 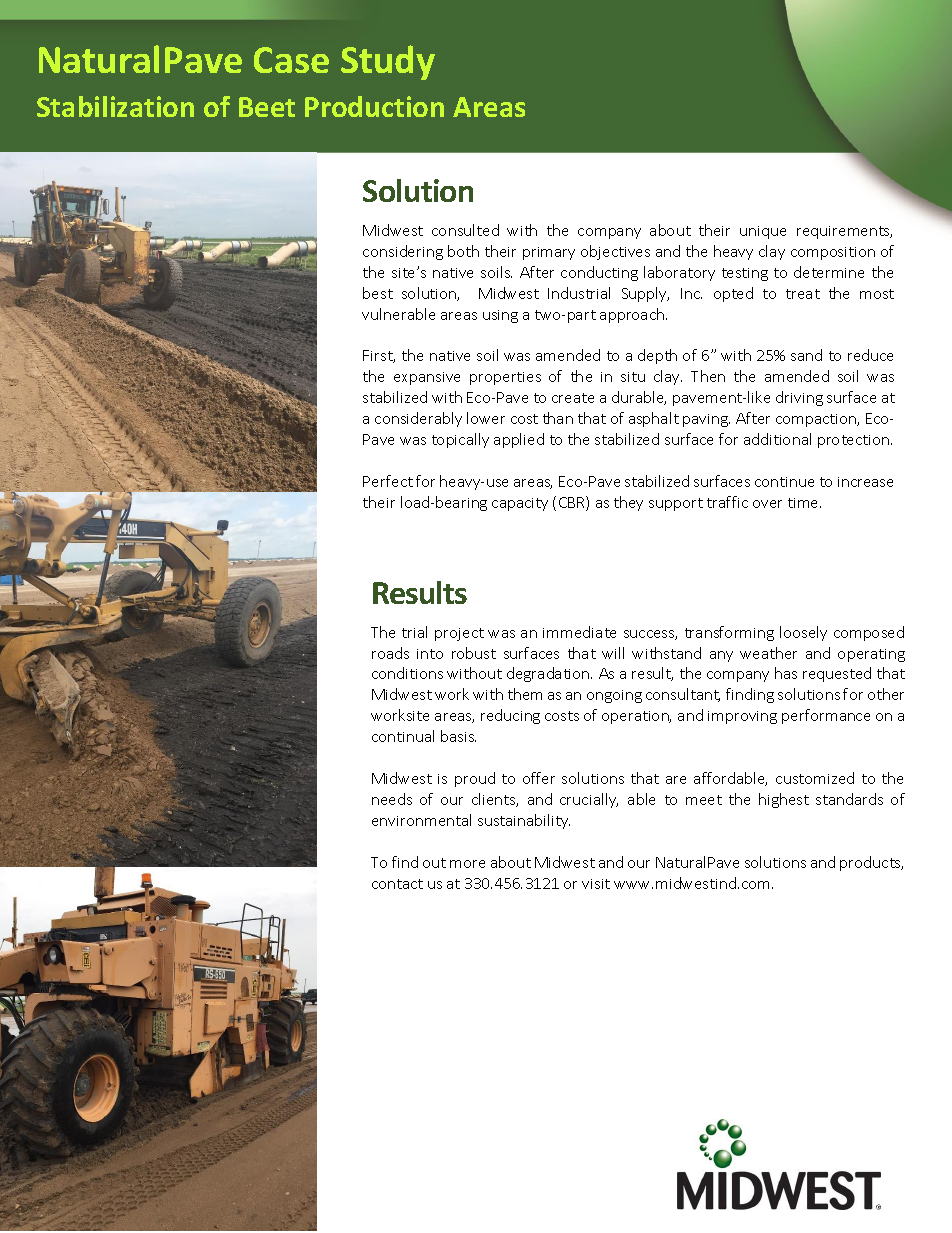 I want to click on applied, so click(x=519, y=440).
